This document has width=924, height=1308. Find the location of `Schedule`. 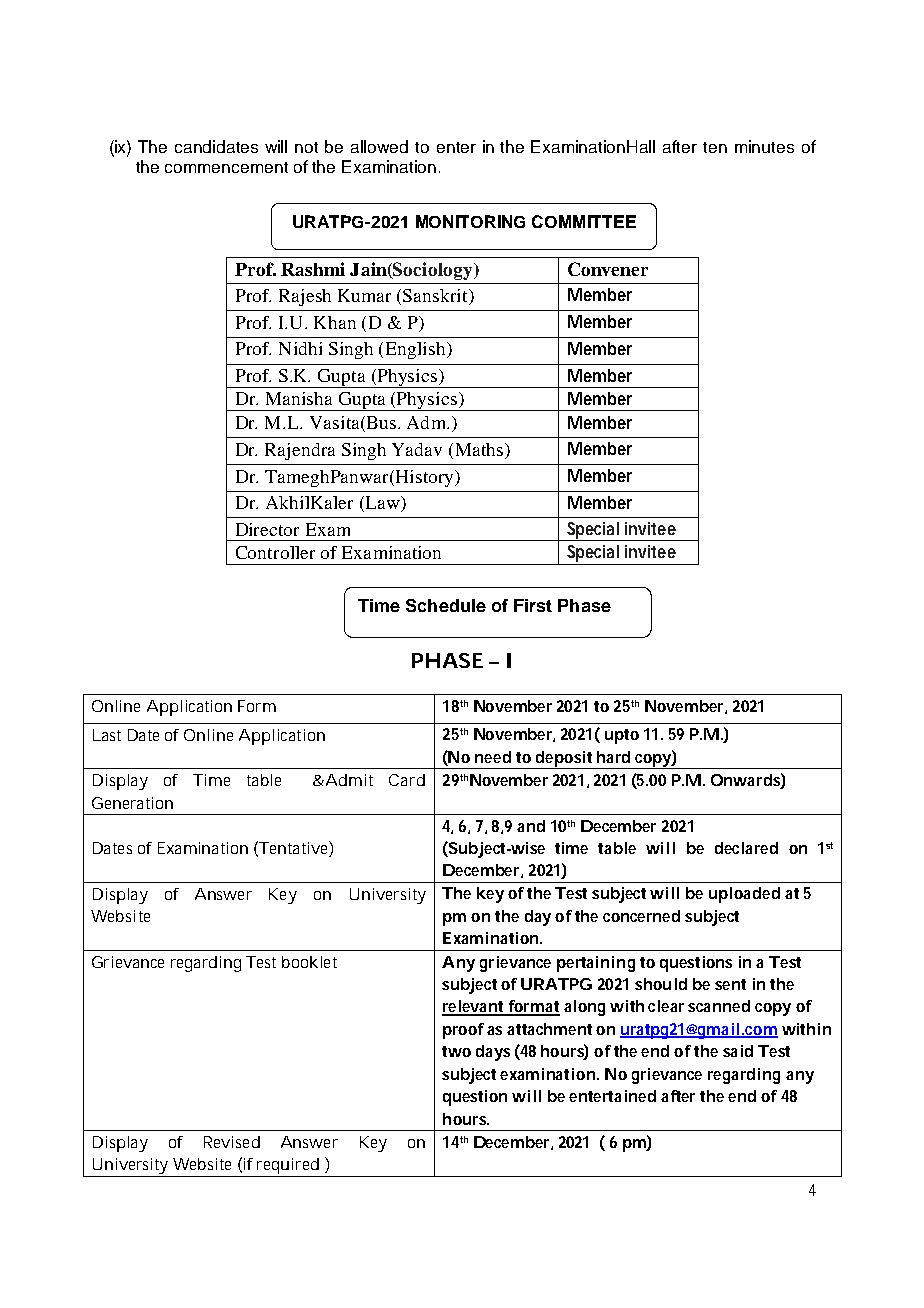

Schedule is located at coordinates (446, 605).
